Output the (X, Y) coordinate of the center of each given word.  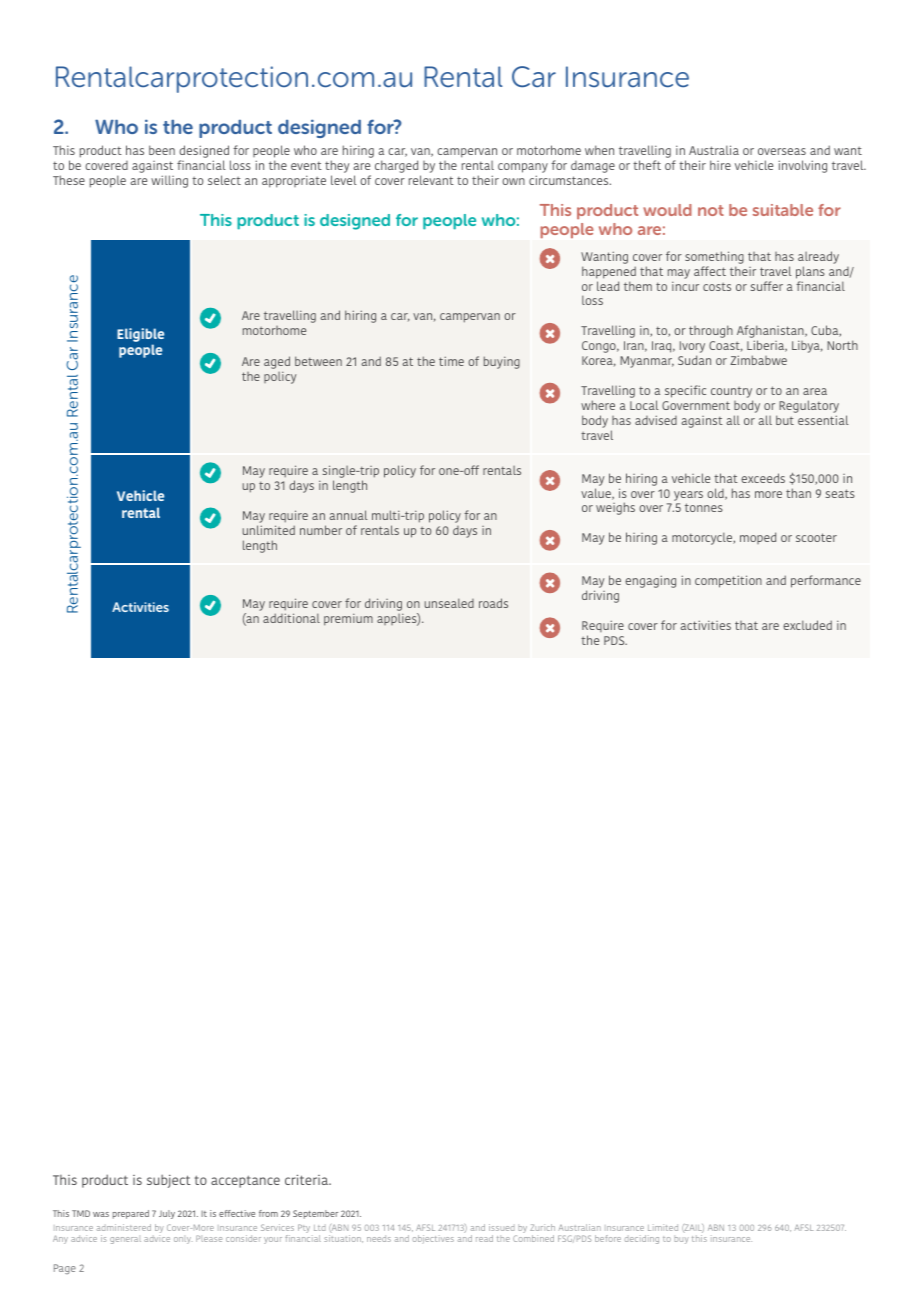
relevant (431, 180)
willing (169, 181)
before (608, 1238)
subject (168, 1181)
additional (291, 618)
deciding (641, 1239)
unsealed (449, 603)
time (451, 361)
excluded (807, 625)
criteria (307, 1179)
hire (720, 165)
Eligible (140, 336)
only (183, 1240)
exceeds (763, 478)
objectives (433, 1239)
